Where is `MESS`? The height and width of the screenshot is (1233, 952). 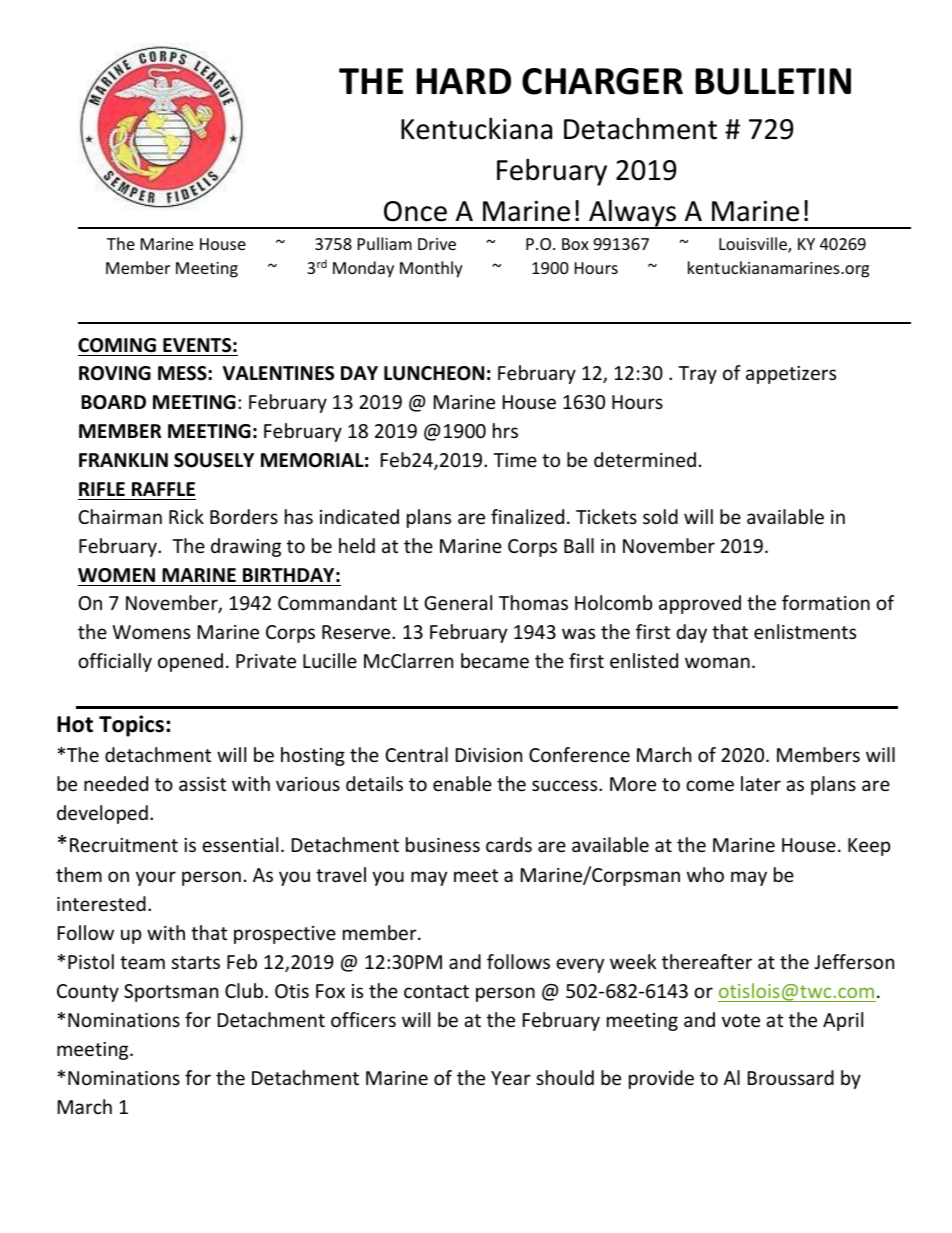
MESS is located at coordinates (183, 373).
